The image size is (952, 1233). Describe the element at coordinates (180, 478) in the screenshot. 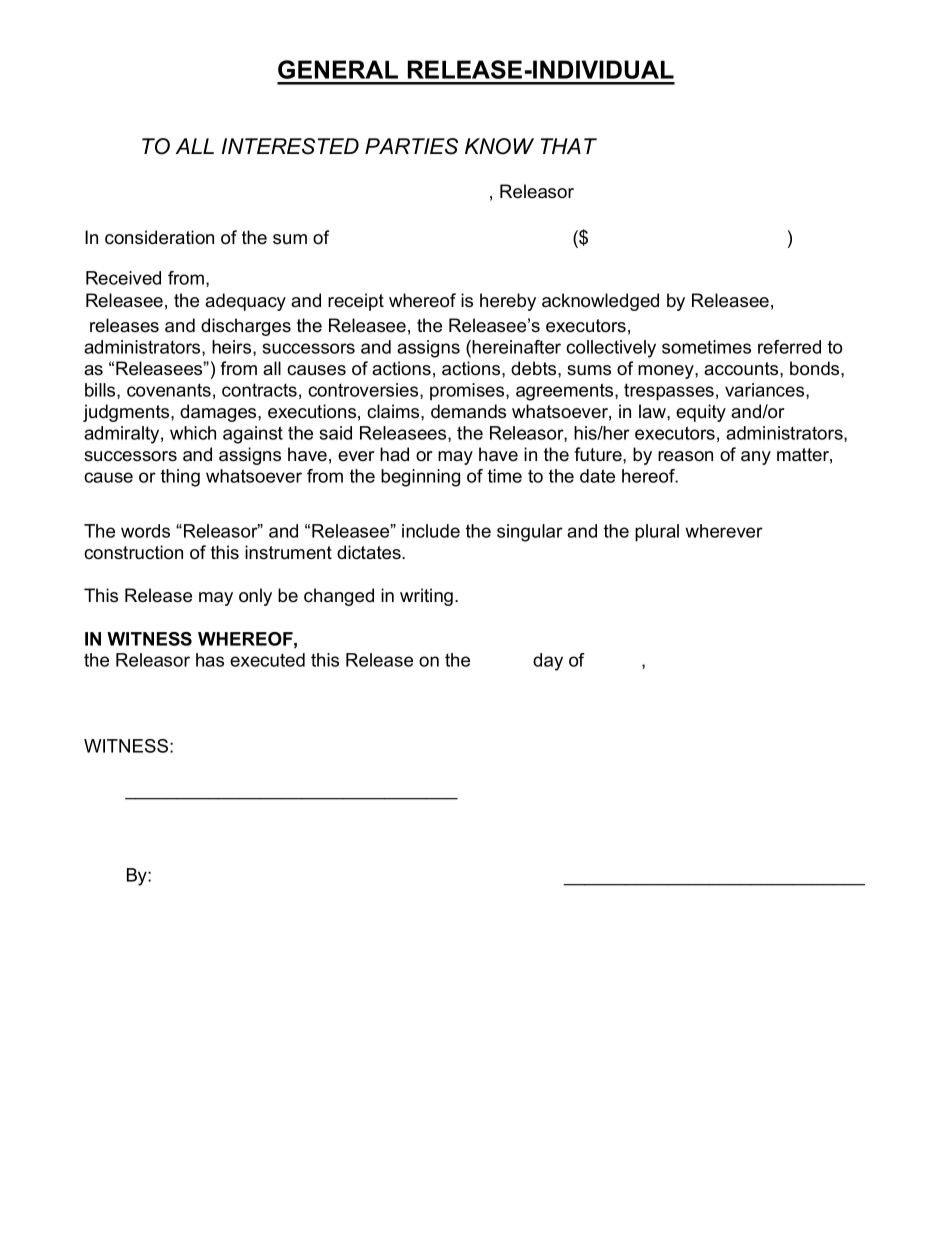

I see `thing` at that location.
